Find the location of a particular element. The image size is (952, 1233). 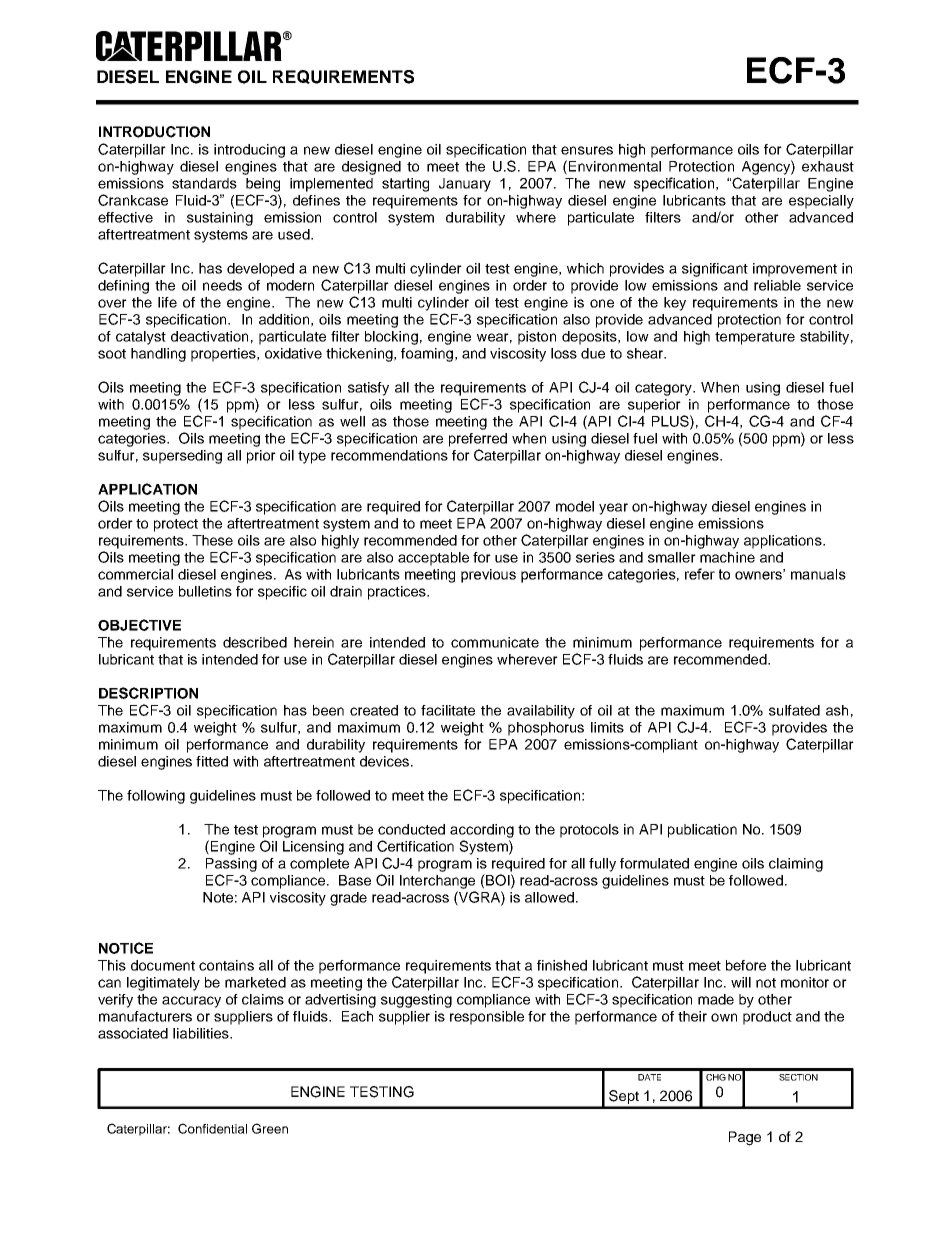

exhaust is located at coordinates (828, 166).
